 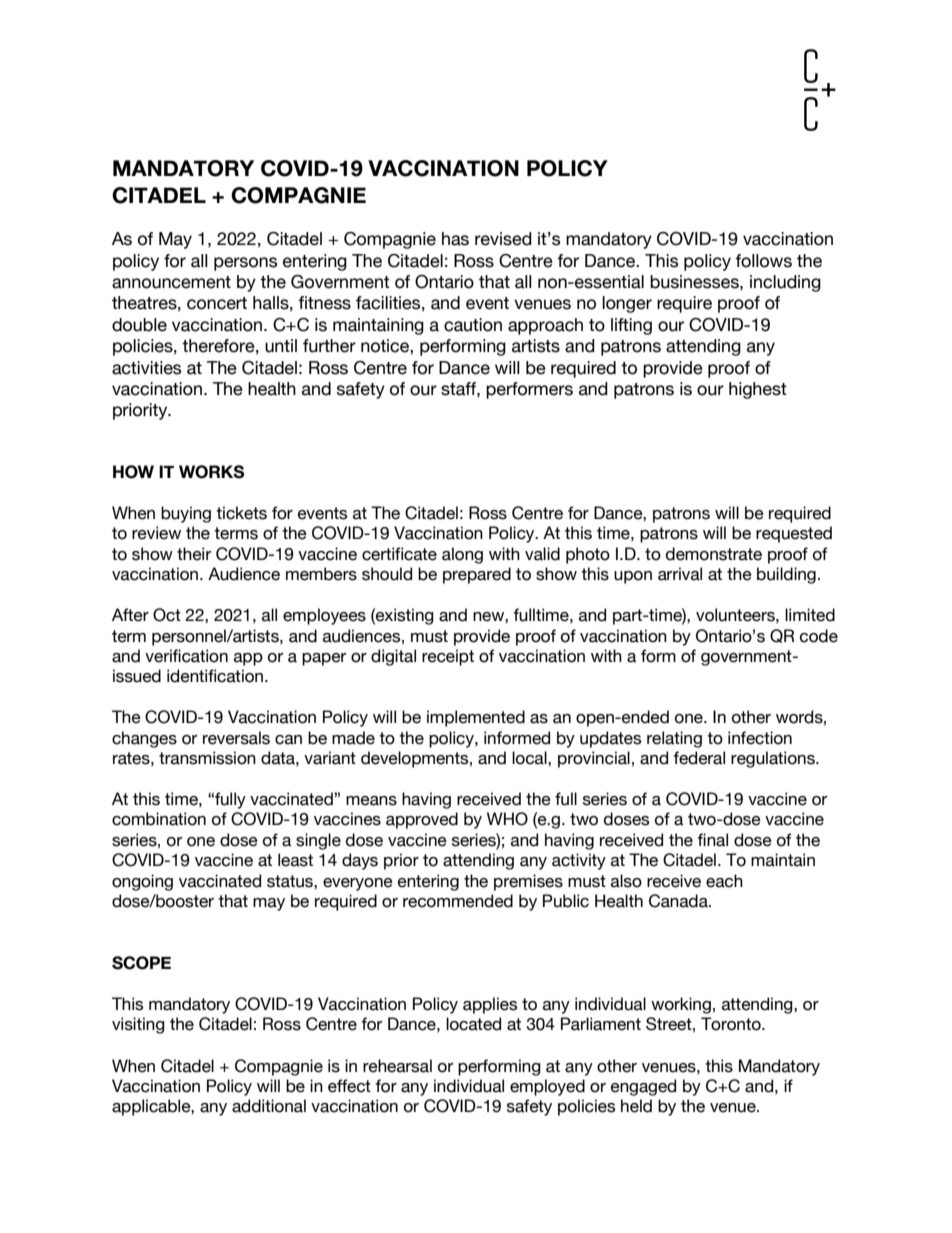 I want to click on demonstrate, so click(x=714, y=554).
